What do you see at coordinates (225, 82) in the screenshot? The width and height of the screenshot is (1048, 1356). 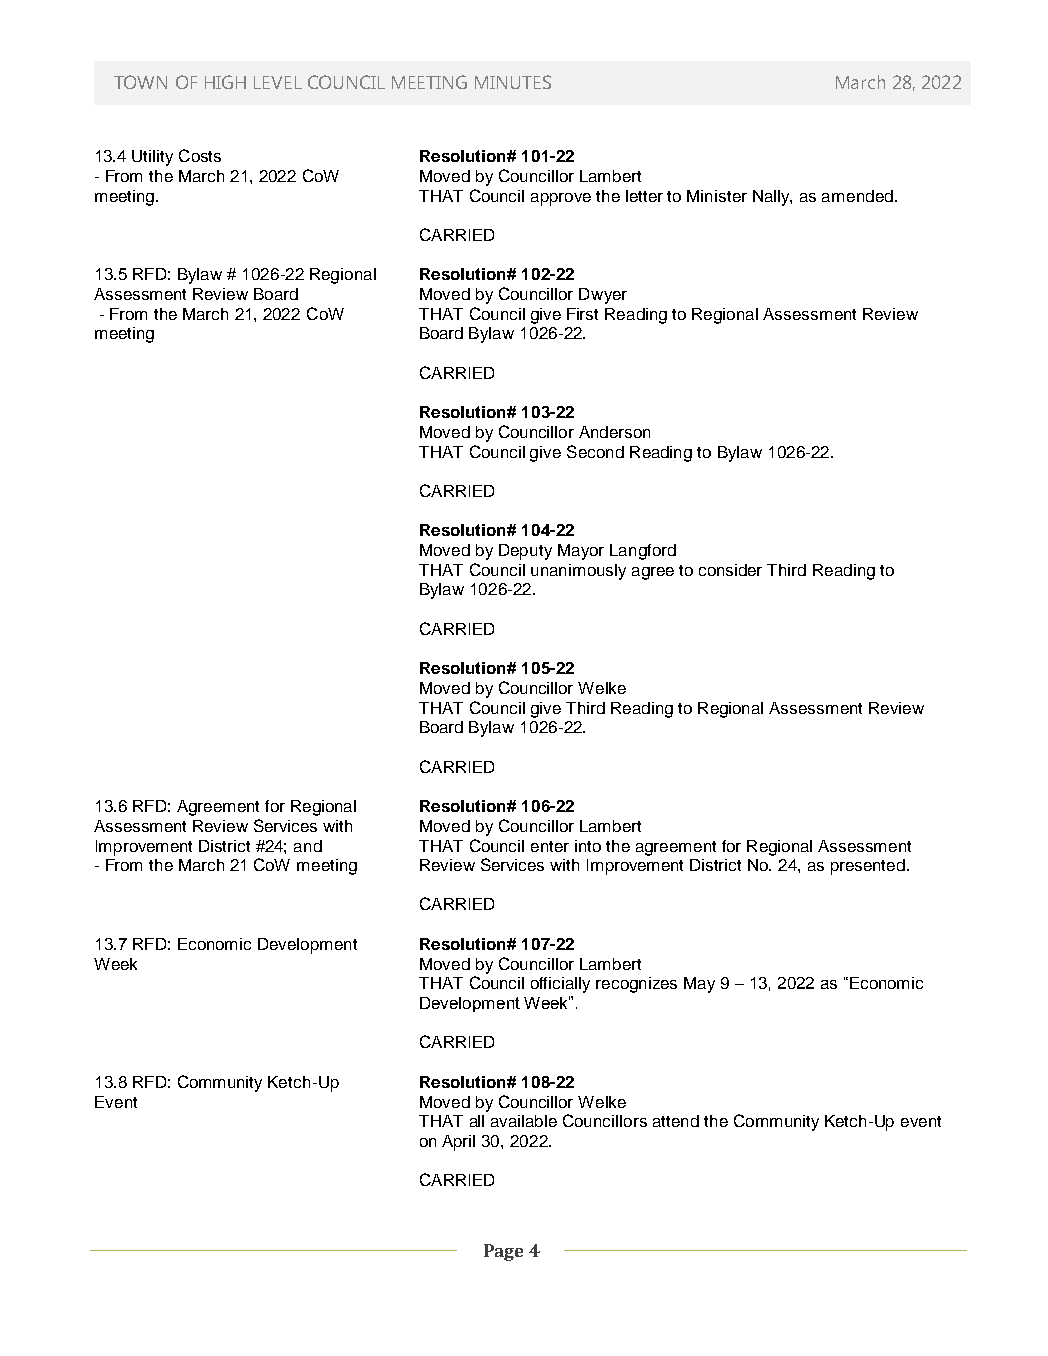 I see `HIGH` at bounding box center [225, 82].
